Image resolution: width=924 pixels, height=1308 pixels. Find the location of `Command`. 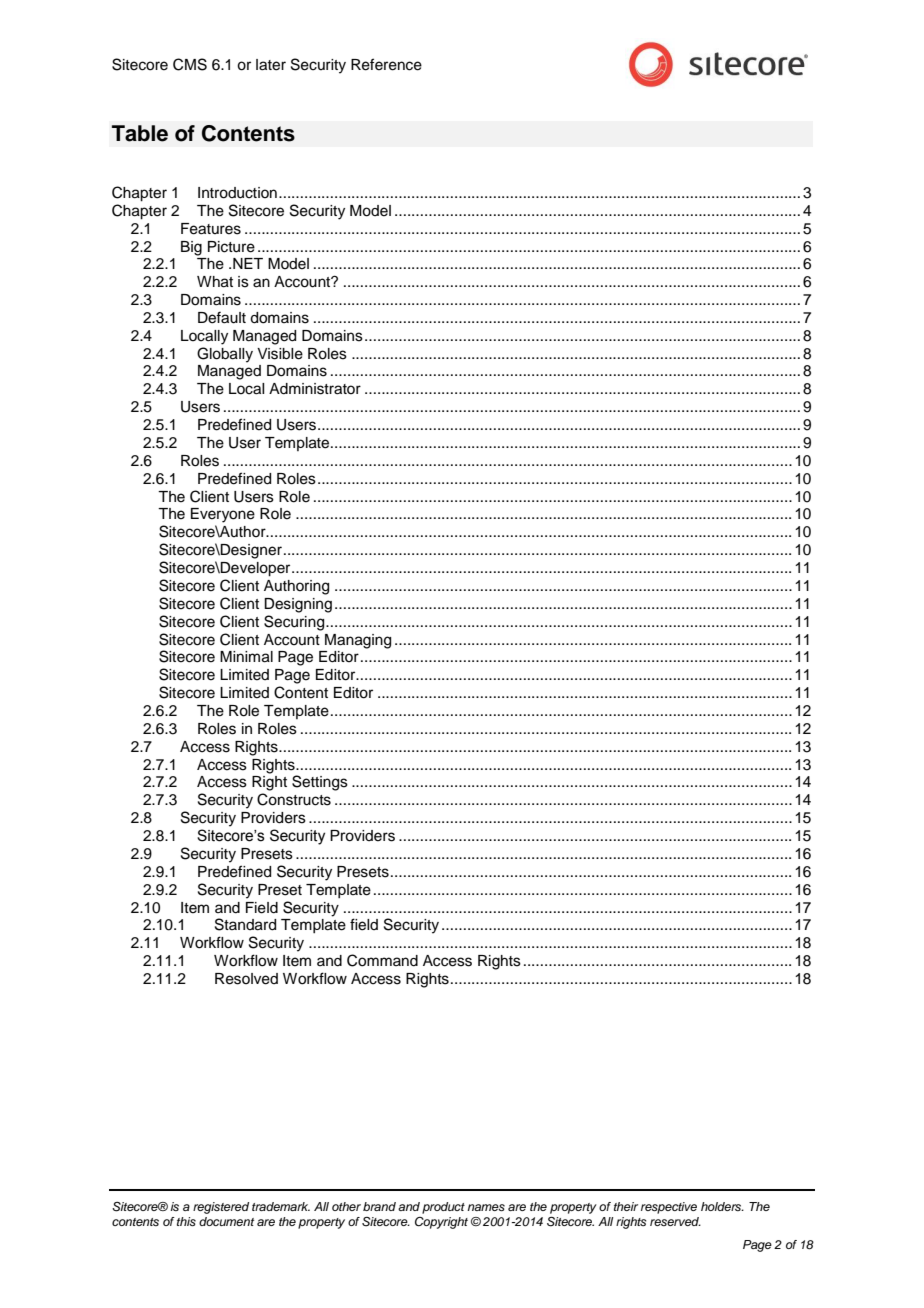

Command is located at coordinates (382, 960).
